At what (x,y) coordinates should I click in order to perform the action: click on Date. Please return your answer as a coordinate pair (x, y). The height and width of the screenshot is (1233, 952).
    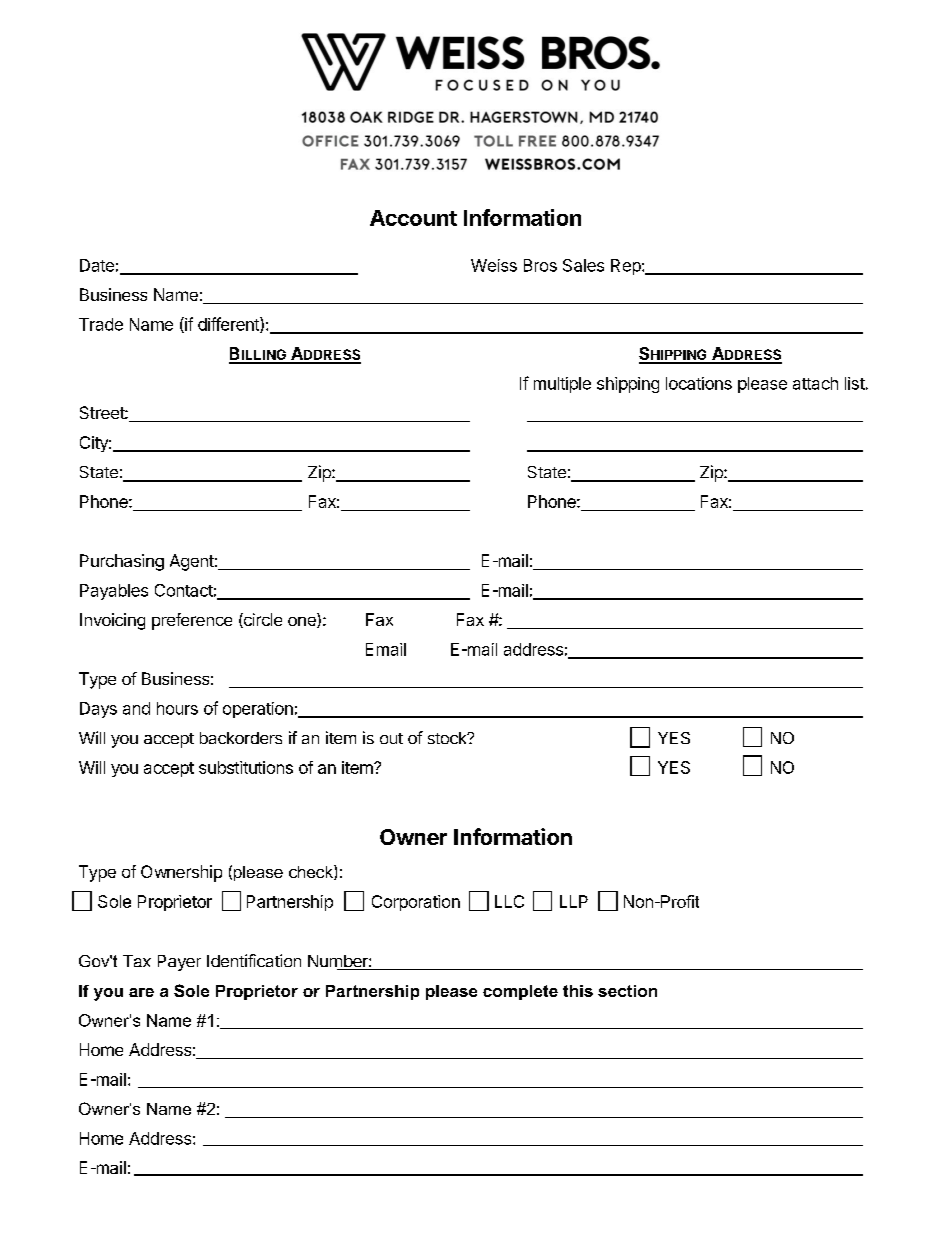
    Looking at the image, I should click on (97, 265).
